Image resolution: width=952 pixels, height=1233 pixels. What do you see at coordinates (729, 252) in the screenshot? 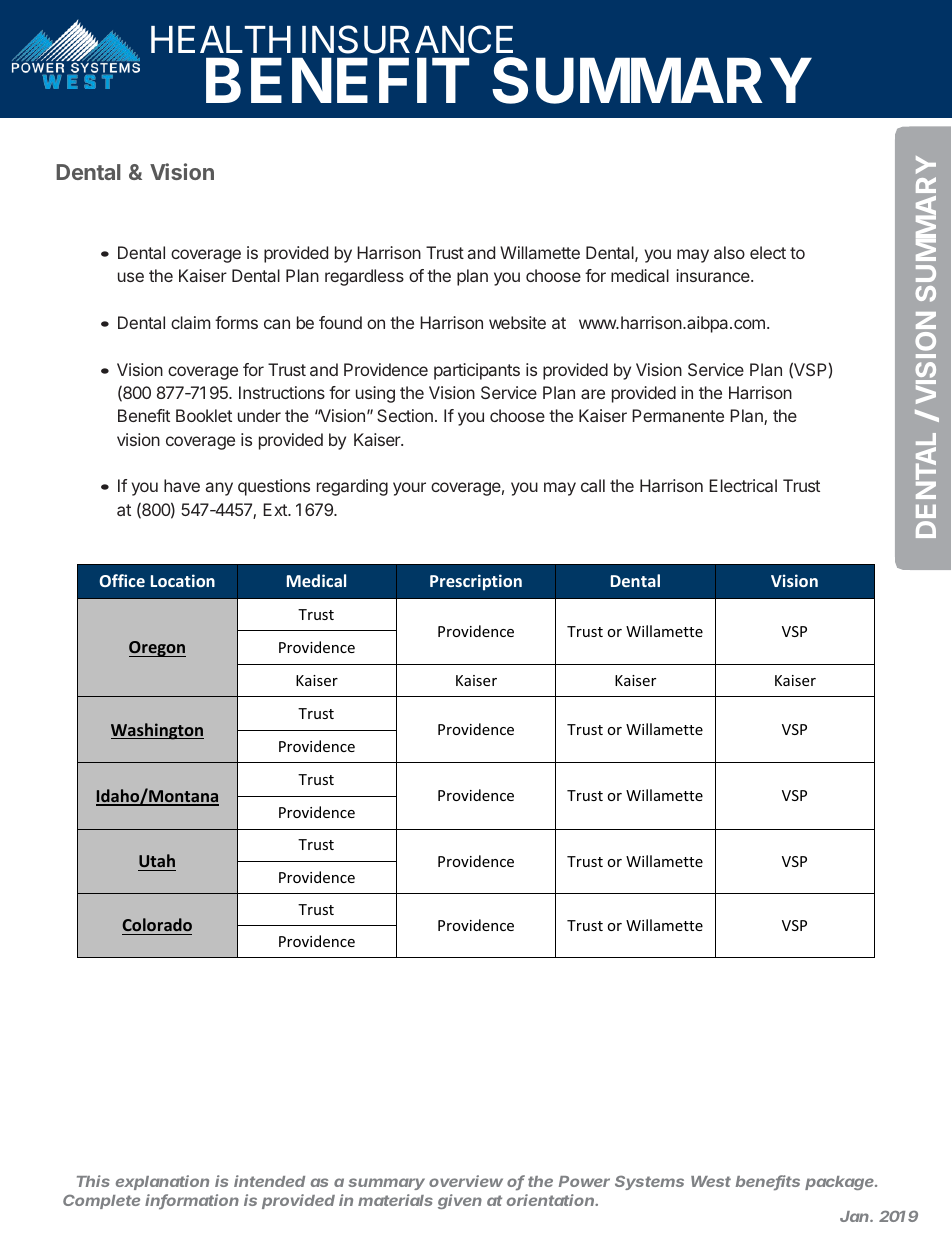
I see `also` at bounding box center [729, 252].
